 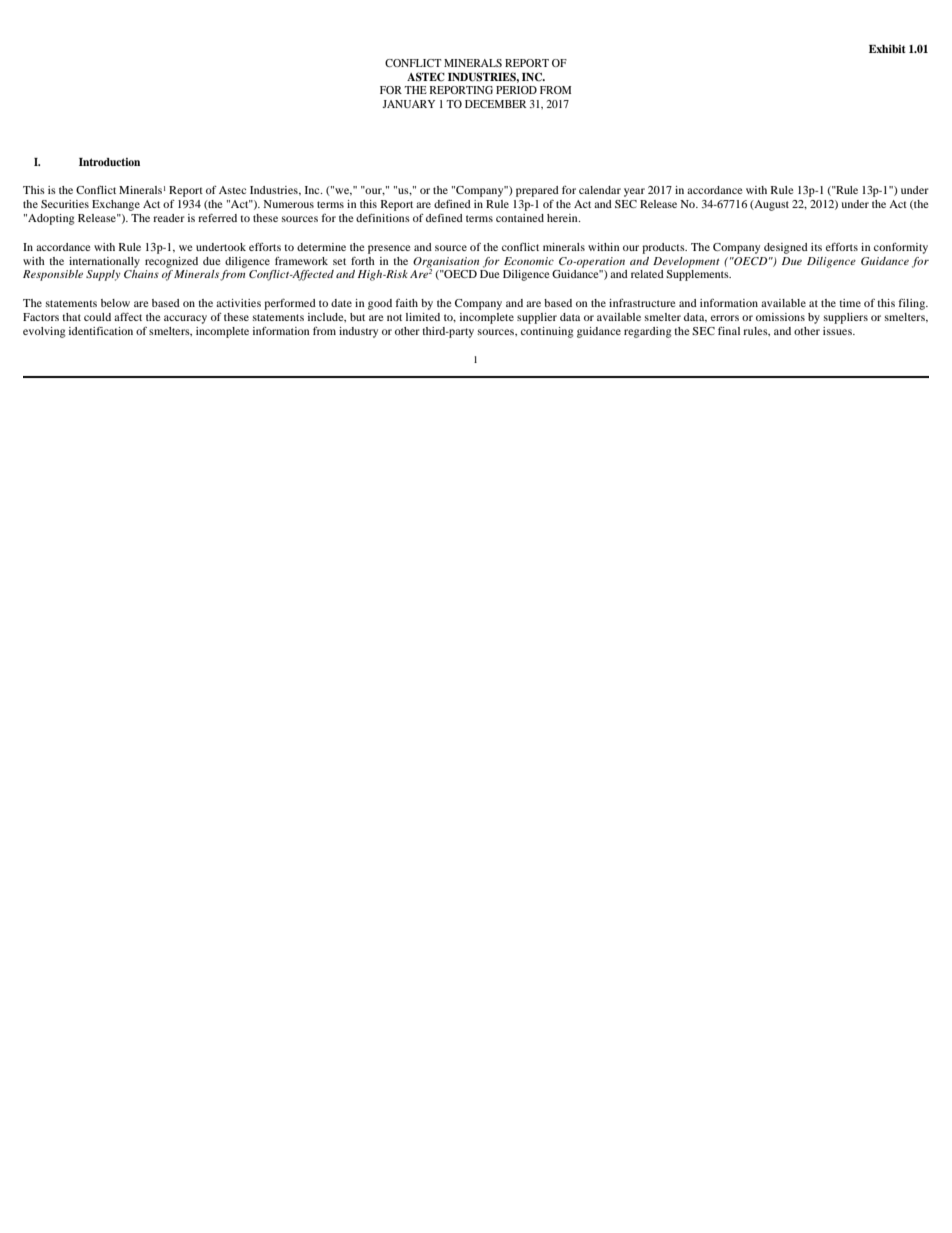 What do you see at coordinates (520, 218) in the document?
I see `contained` at bounding box center [520, 218].
